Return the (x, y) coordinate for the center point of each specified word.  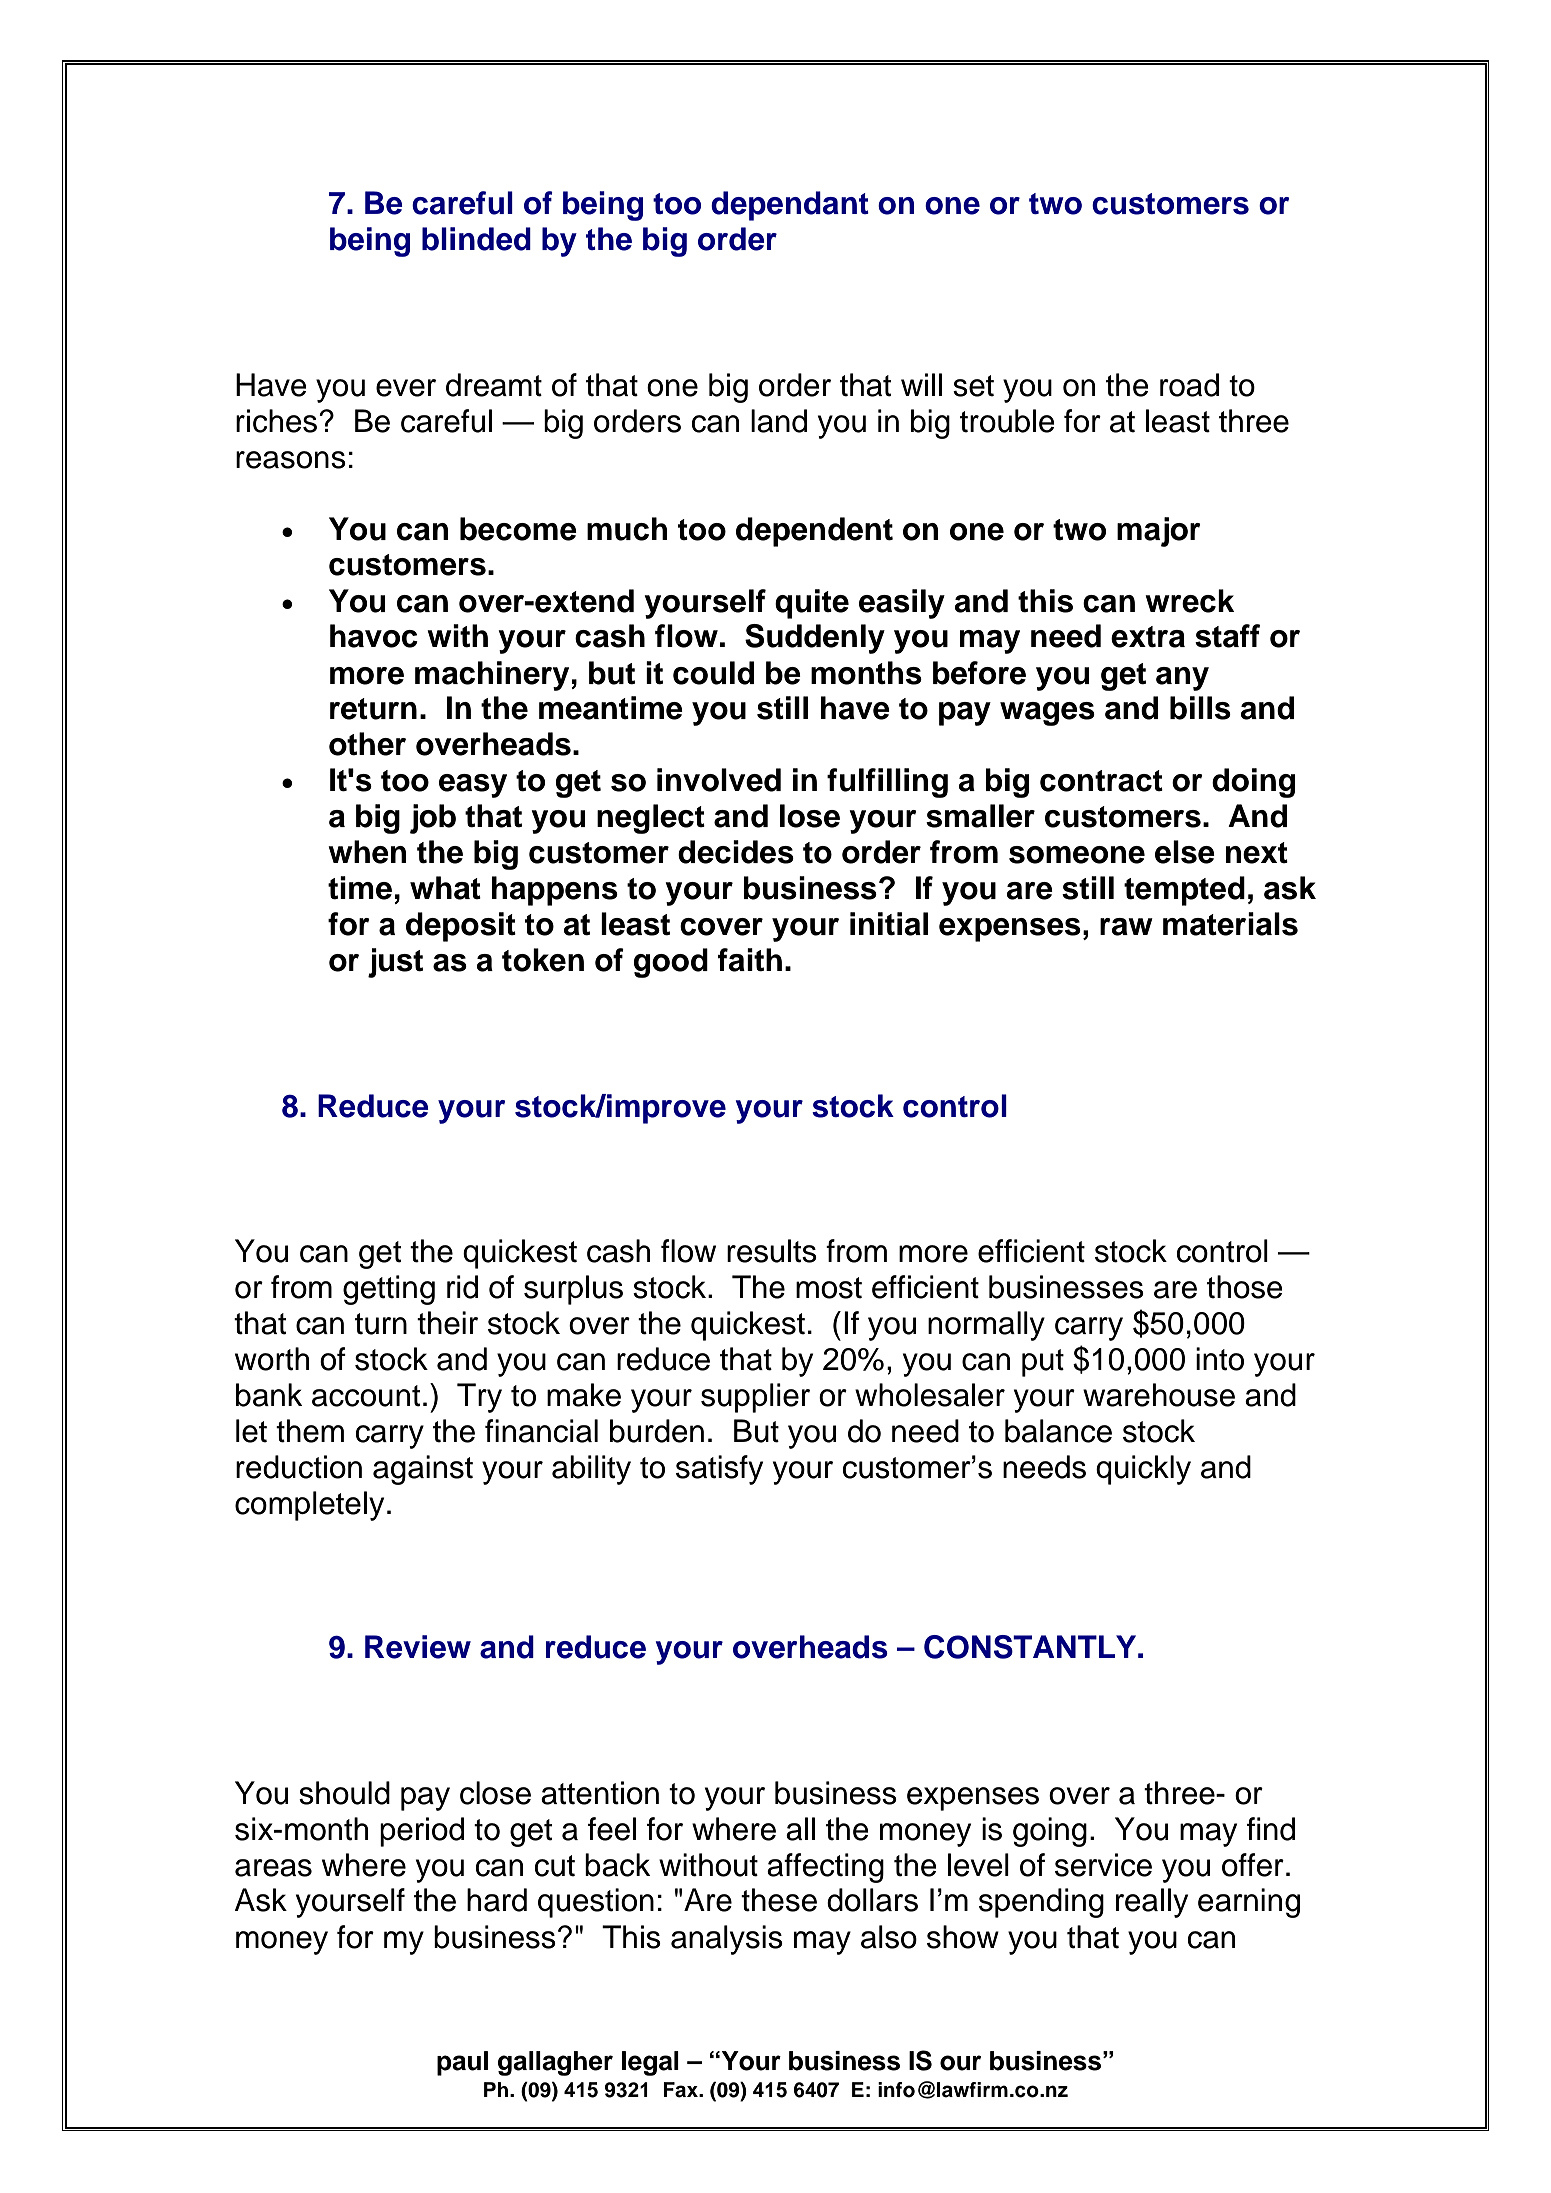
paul (462, 2063)
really (1152, 1903)
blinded (476, 239)
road (1189, 385)
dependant (790, 206)
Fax (681, 2090)
